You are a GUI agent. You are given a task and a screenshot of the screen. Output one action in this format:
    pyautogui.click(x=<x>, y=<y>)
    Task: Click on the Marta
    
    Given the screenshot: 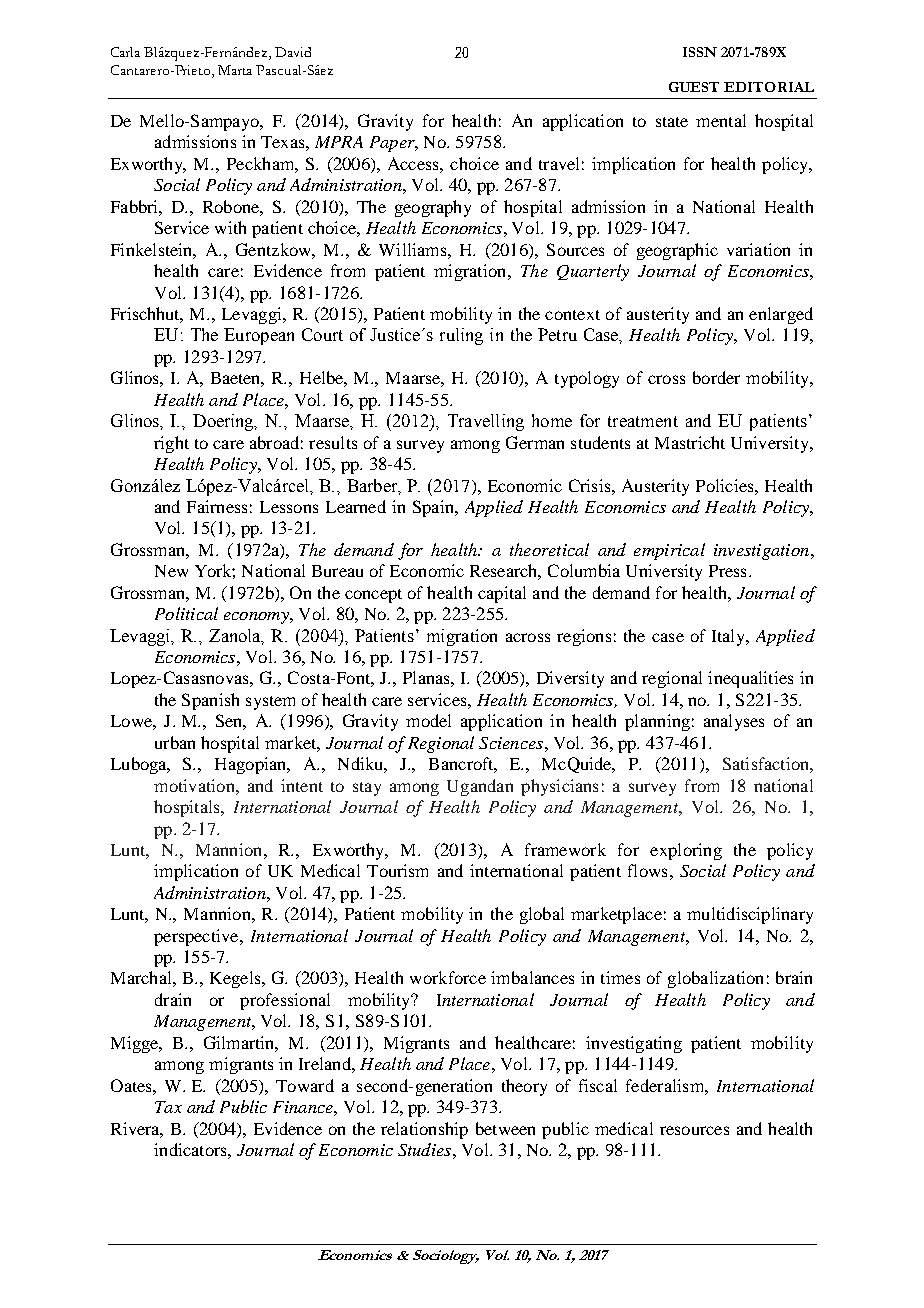 What is the action you would take?
    pyautogui.click(x=235, y=70)
